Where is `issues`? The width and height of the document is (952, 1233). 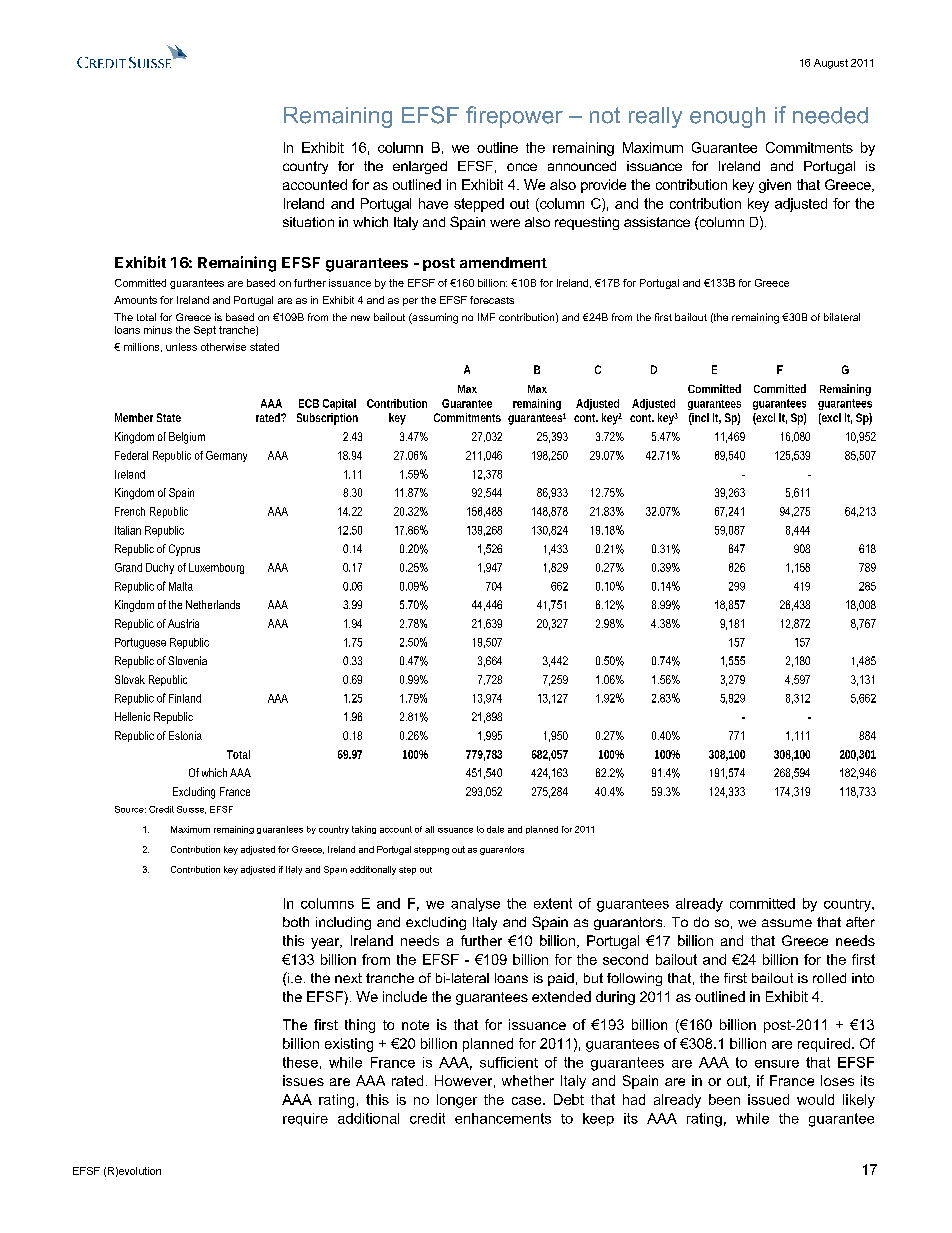 issues is located at coordinates (303, 1080).
